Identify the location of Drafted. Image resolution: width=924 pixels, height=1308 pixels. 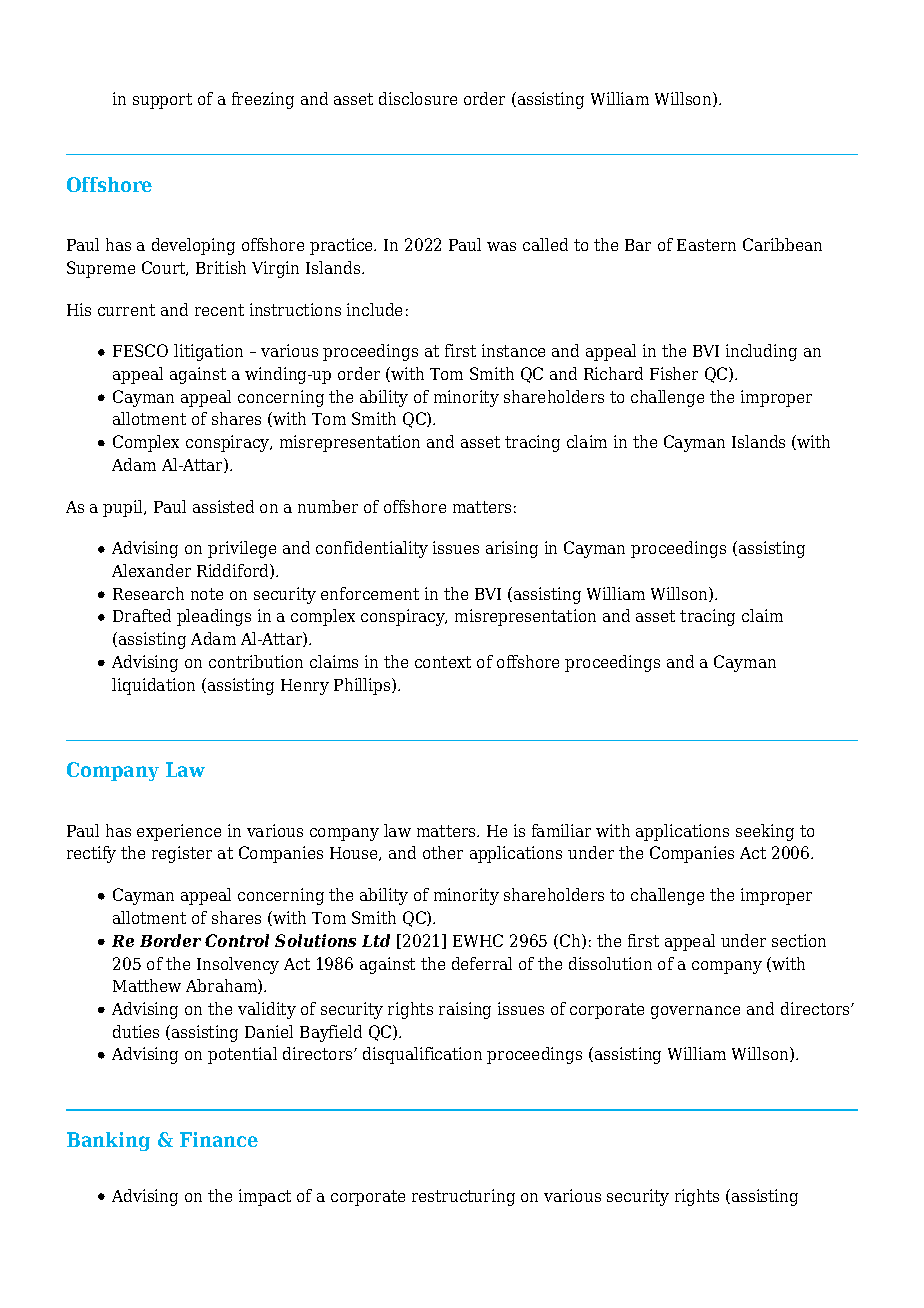
(142, 615).
